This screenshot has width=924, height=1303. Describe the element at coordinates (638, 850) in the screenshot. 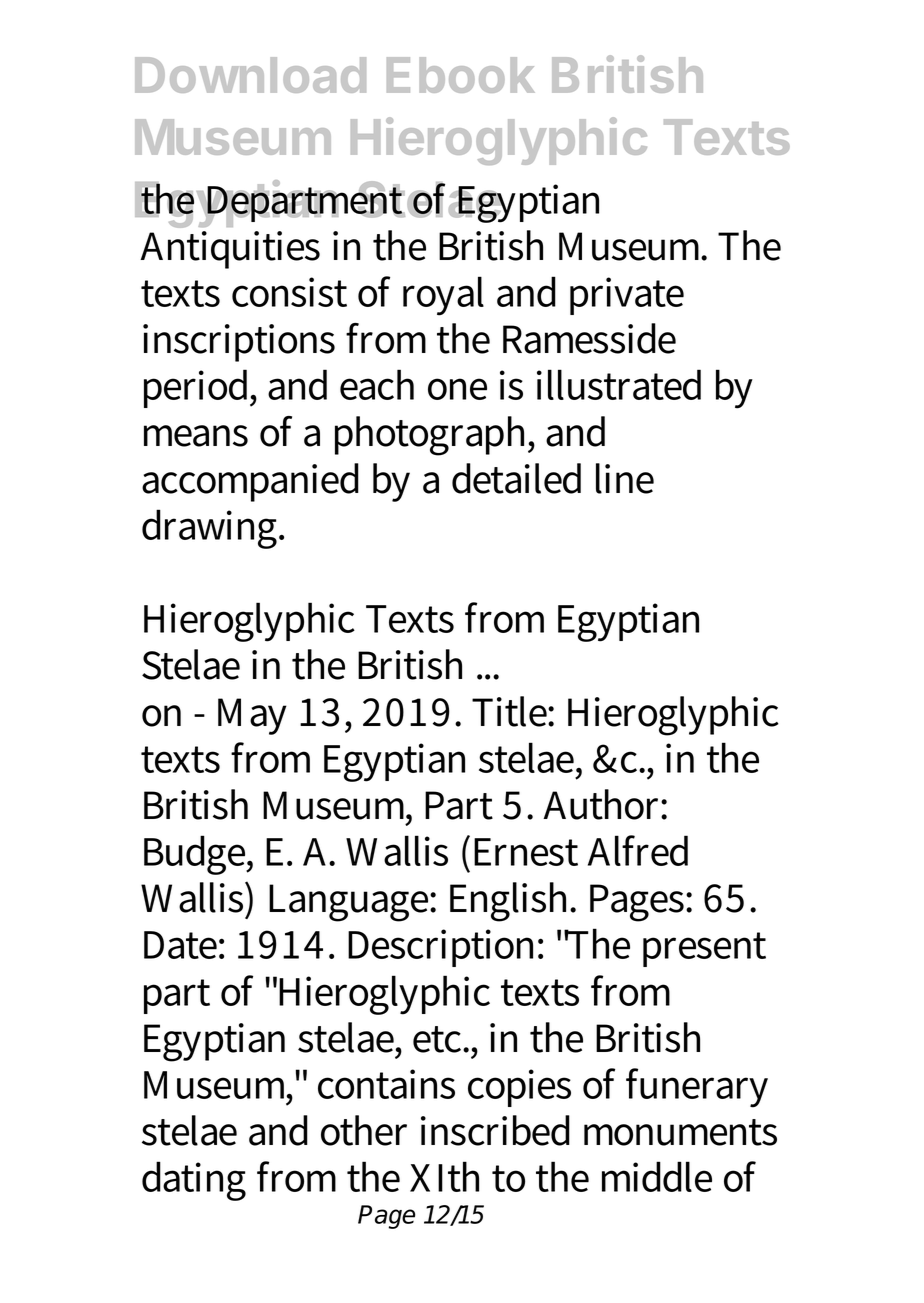

I see `Alfred` at that location.
